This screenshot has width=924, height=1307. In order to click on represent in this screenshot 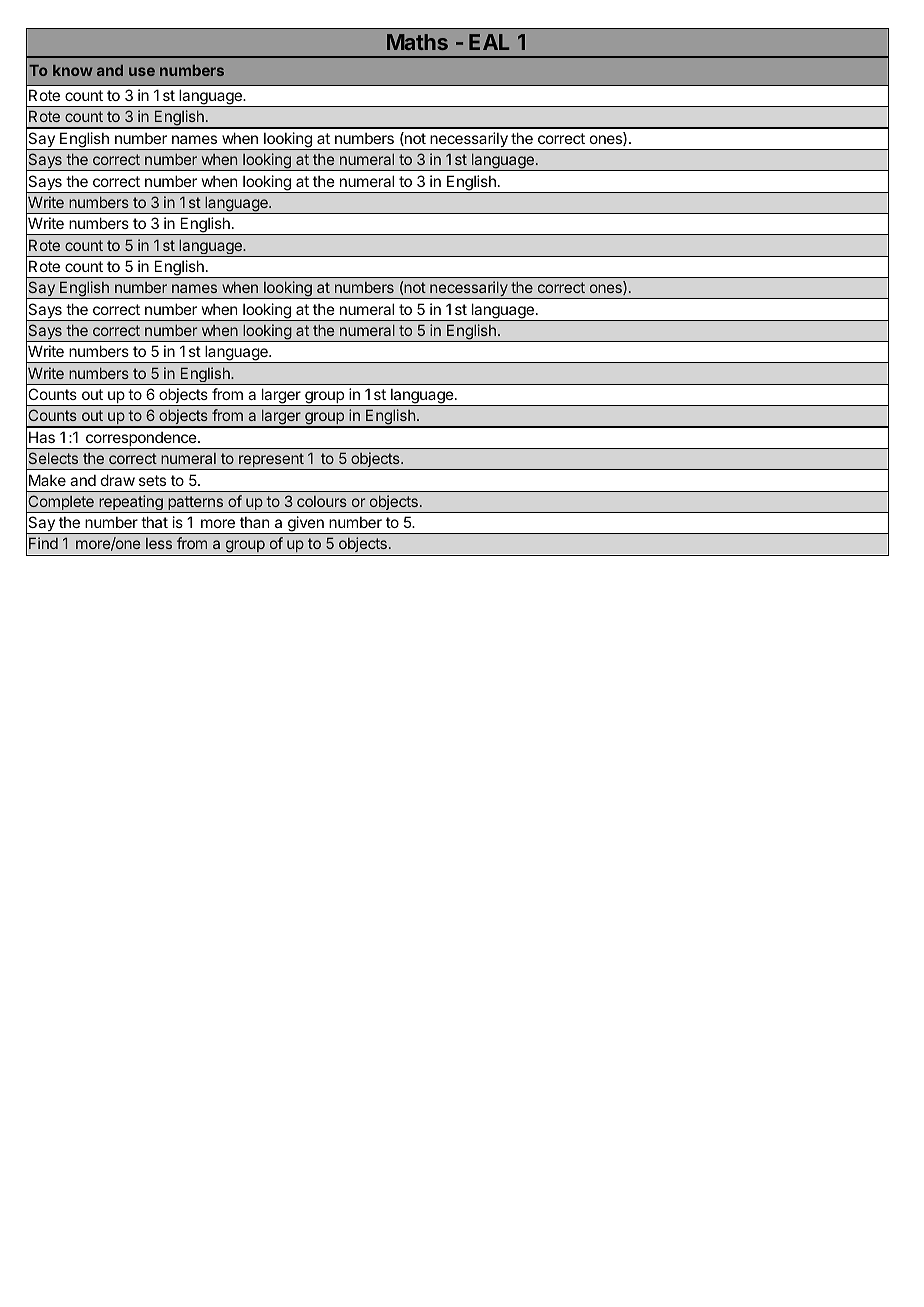, I will do `click(271, 461)`.
